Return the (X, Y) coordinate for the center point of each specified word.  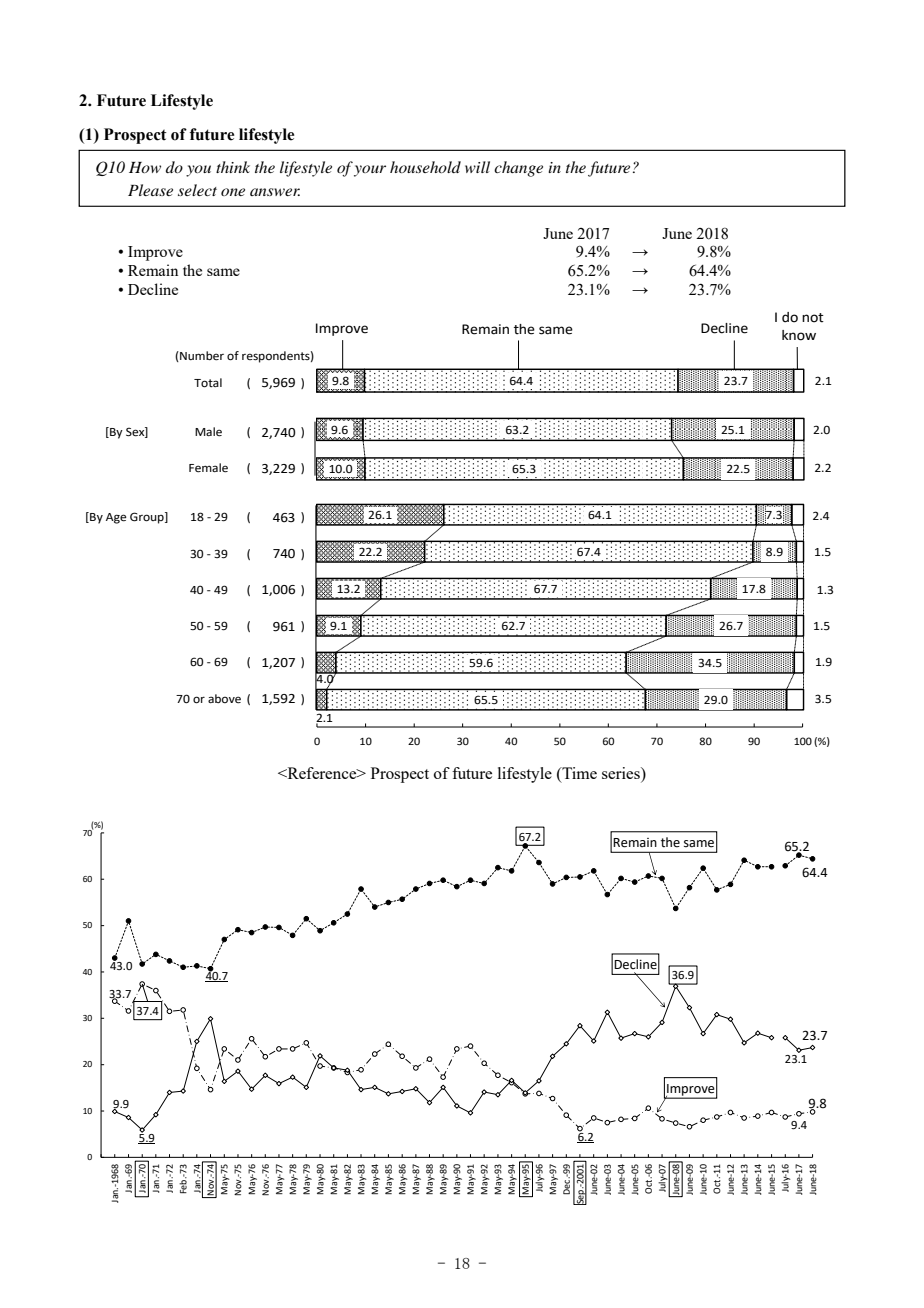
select (197, 190)
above (224, 699)
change (518, 169)
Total (208, 383)
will (477, 167)
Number (201, 356)
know (799, 335)
